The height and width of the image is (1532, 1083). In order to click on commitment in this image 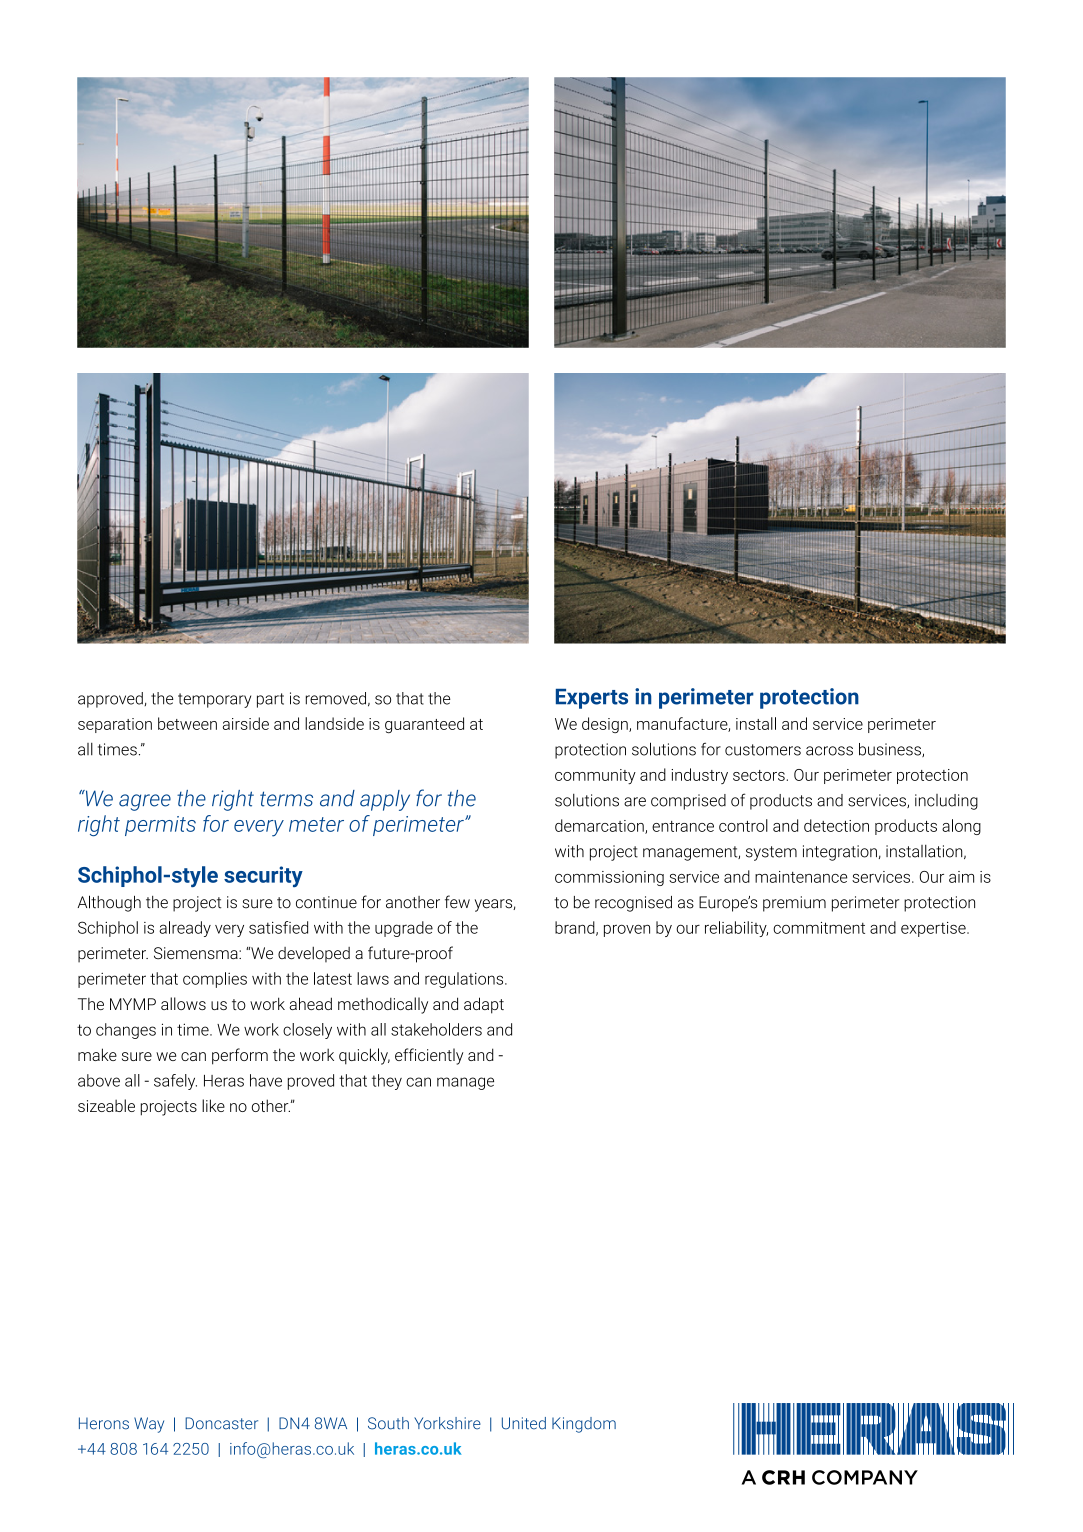, I will do `click(819, 928)`.
